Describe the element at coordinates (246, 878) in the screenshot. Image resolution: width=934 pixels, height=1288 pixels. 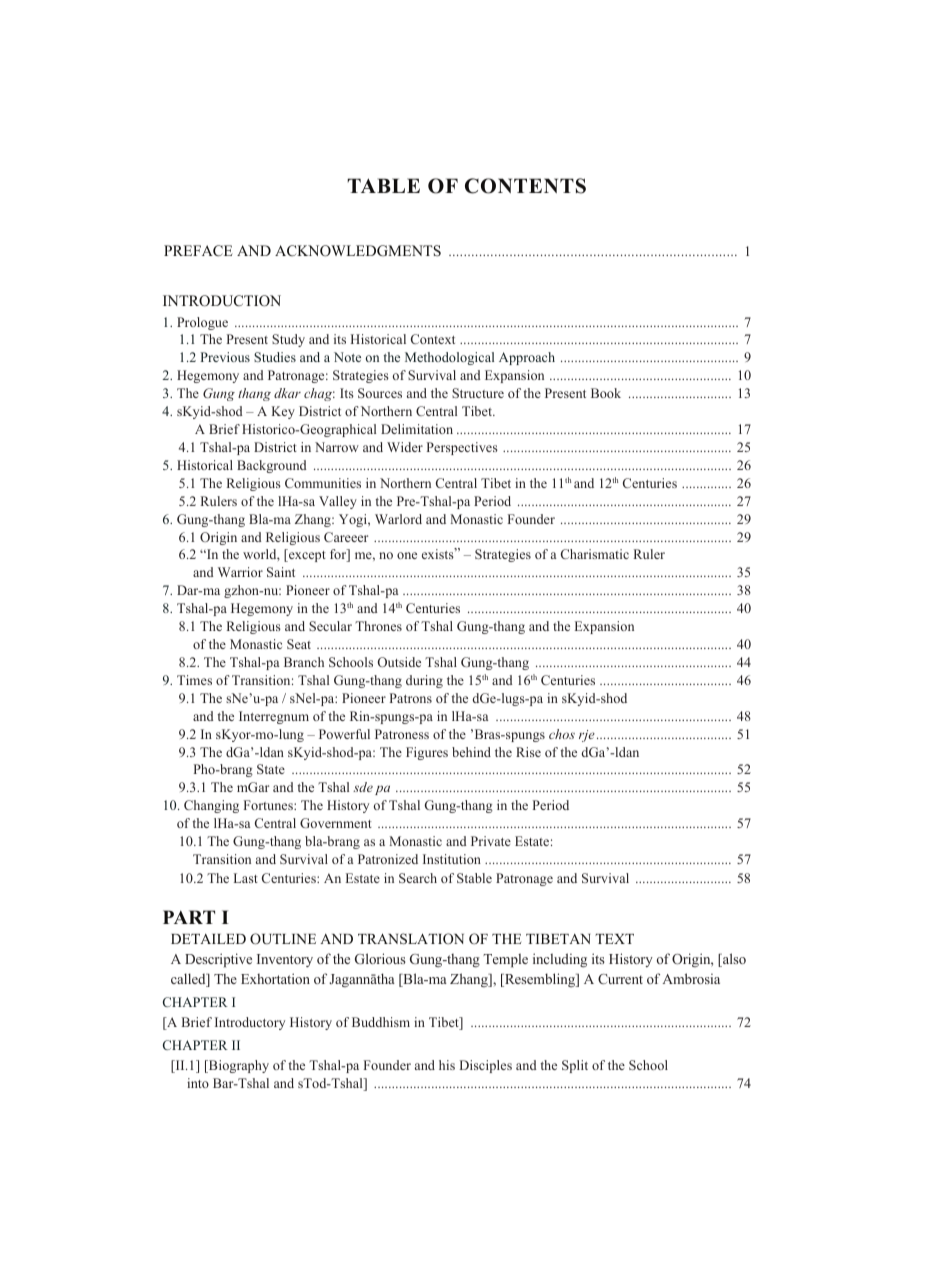
I see `Last` at that location.
